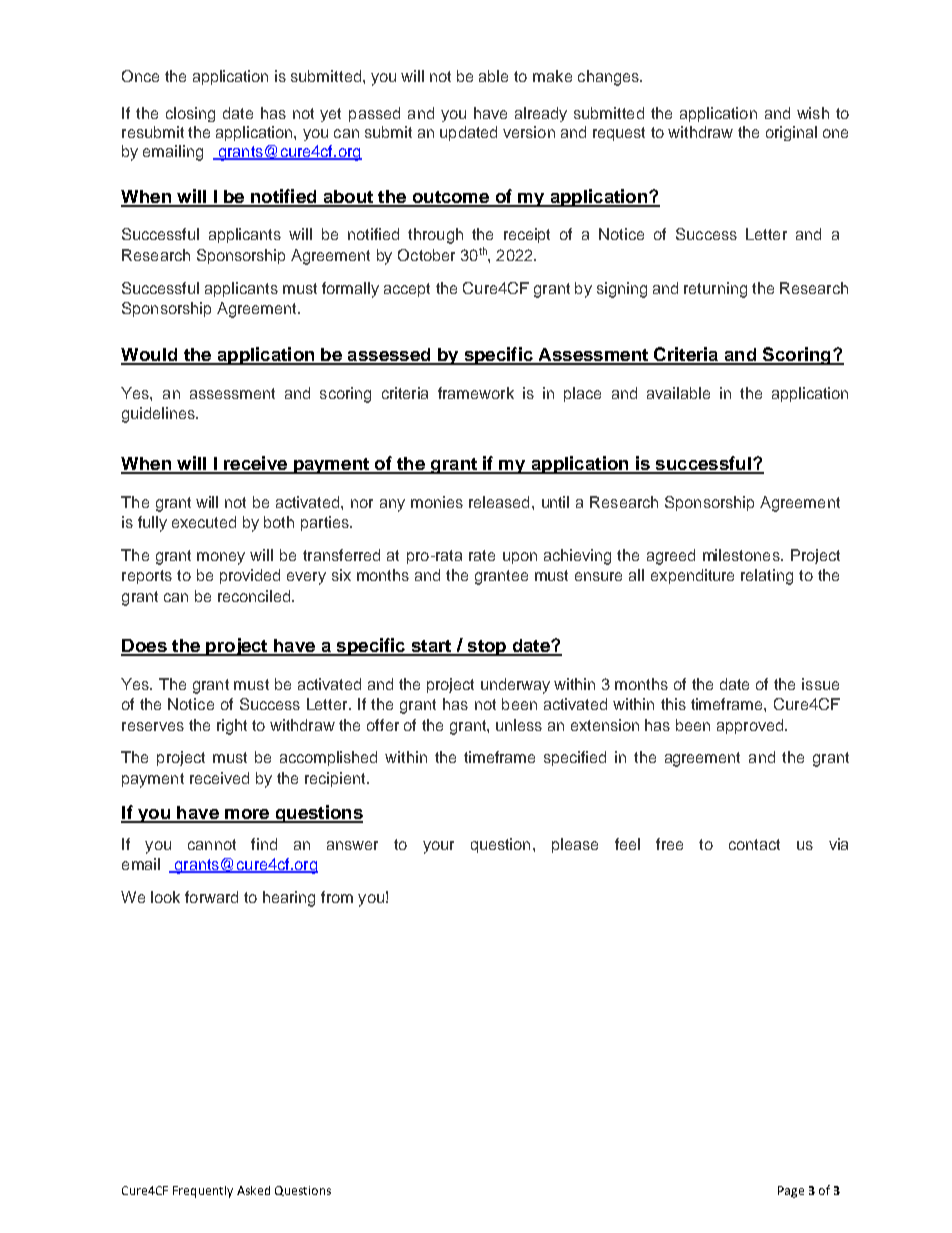  I want to click on reconciled, so click(255, 596).
